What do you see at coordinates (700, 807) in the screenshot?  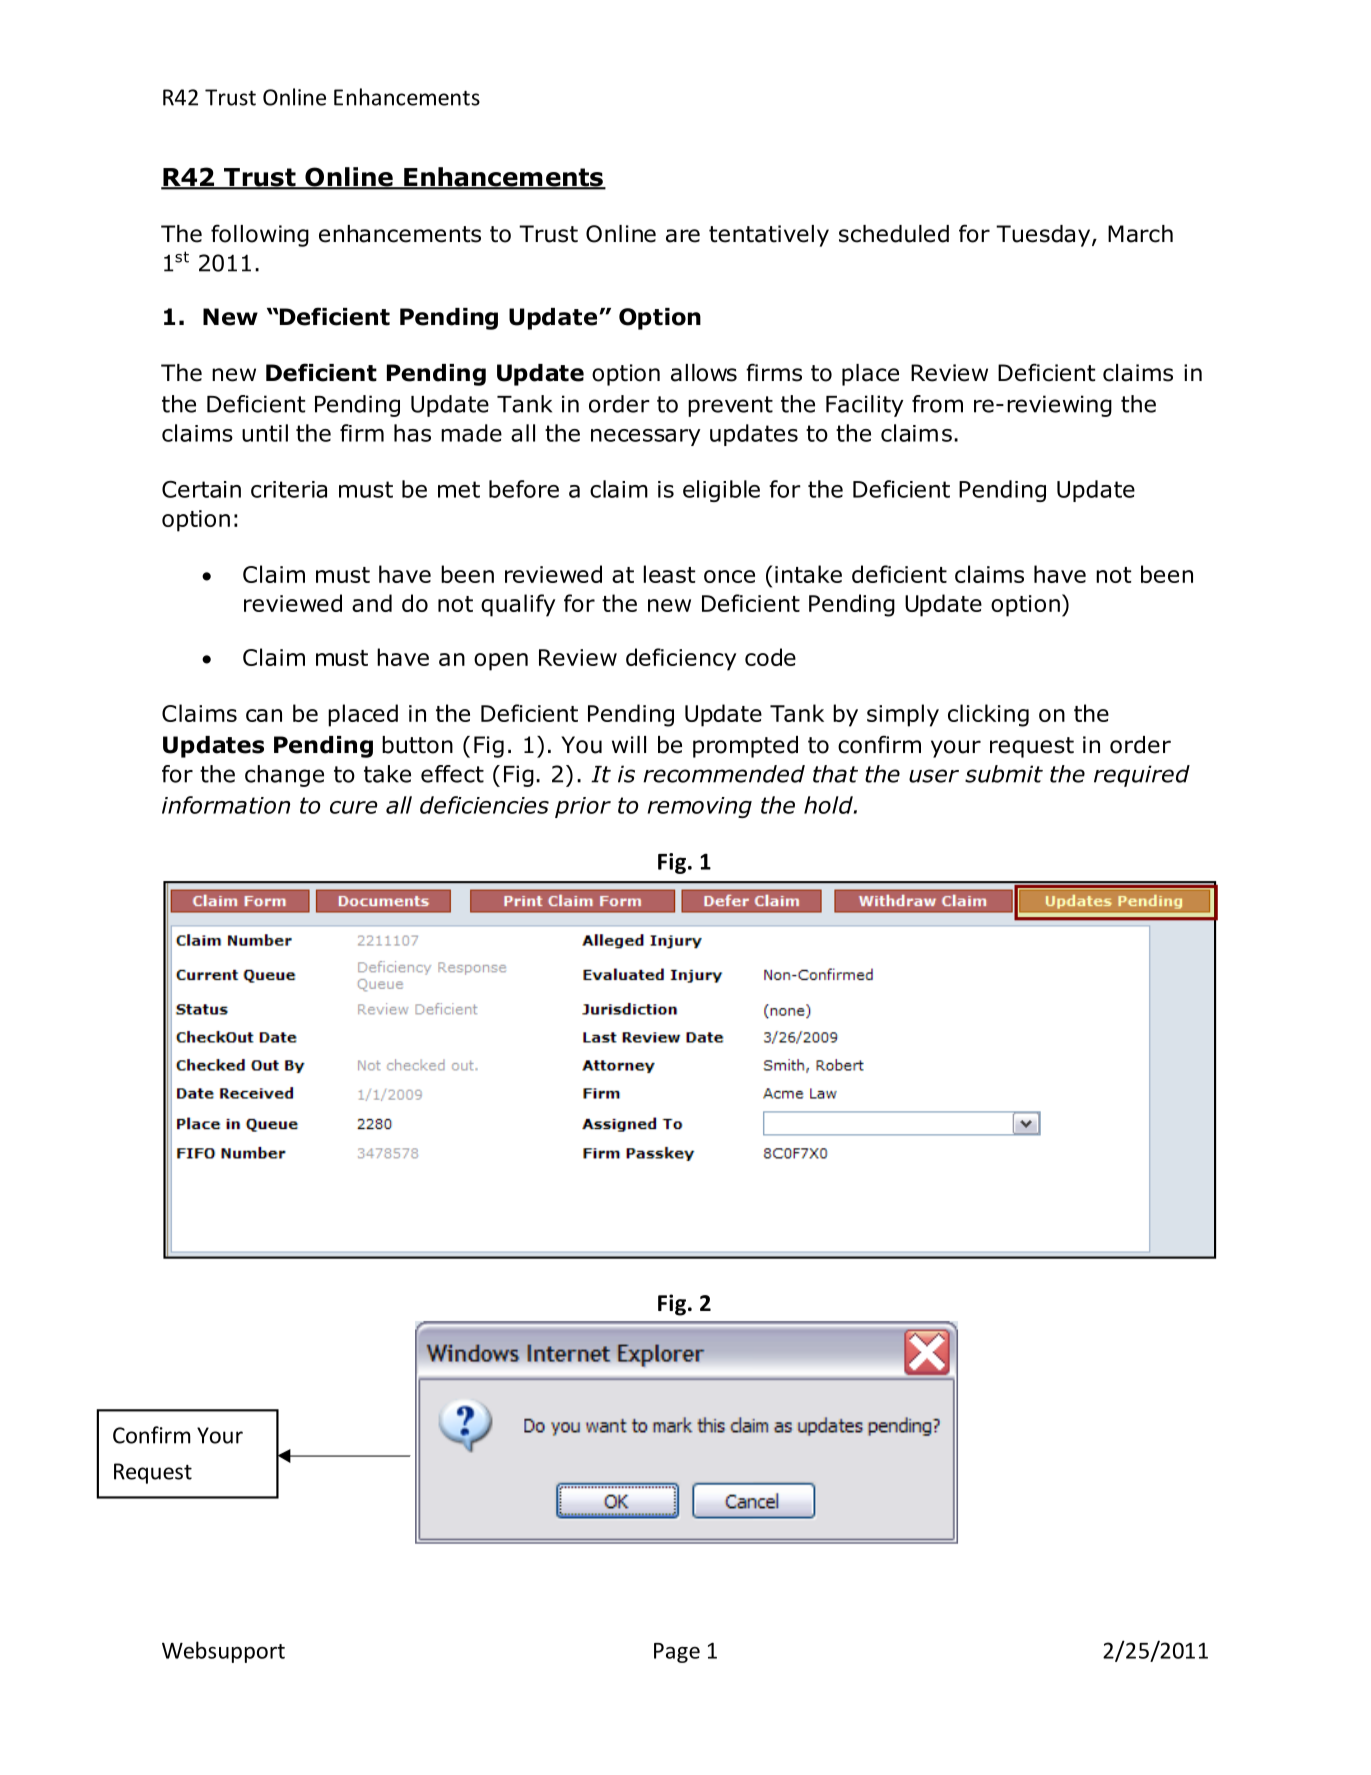 I see `removing` at bounding box center [700, 807].
